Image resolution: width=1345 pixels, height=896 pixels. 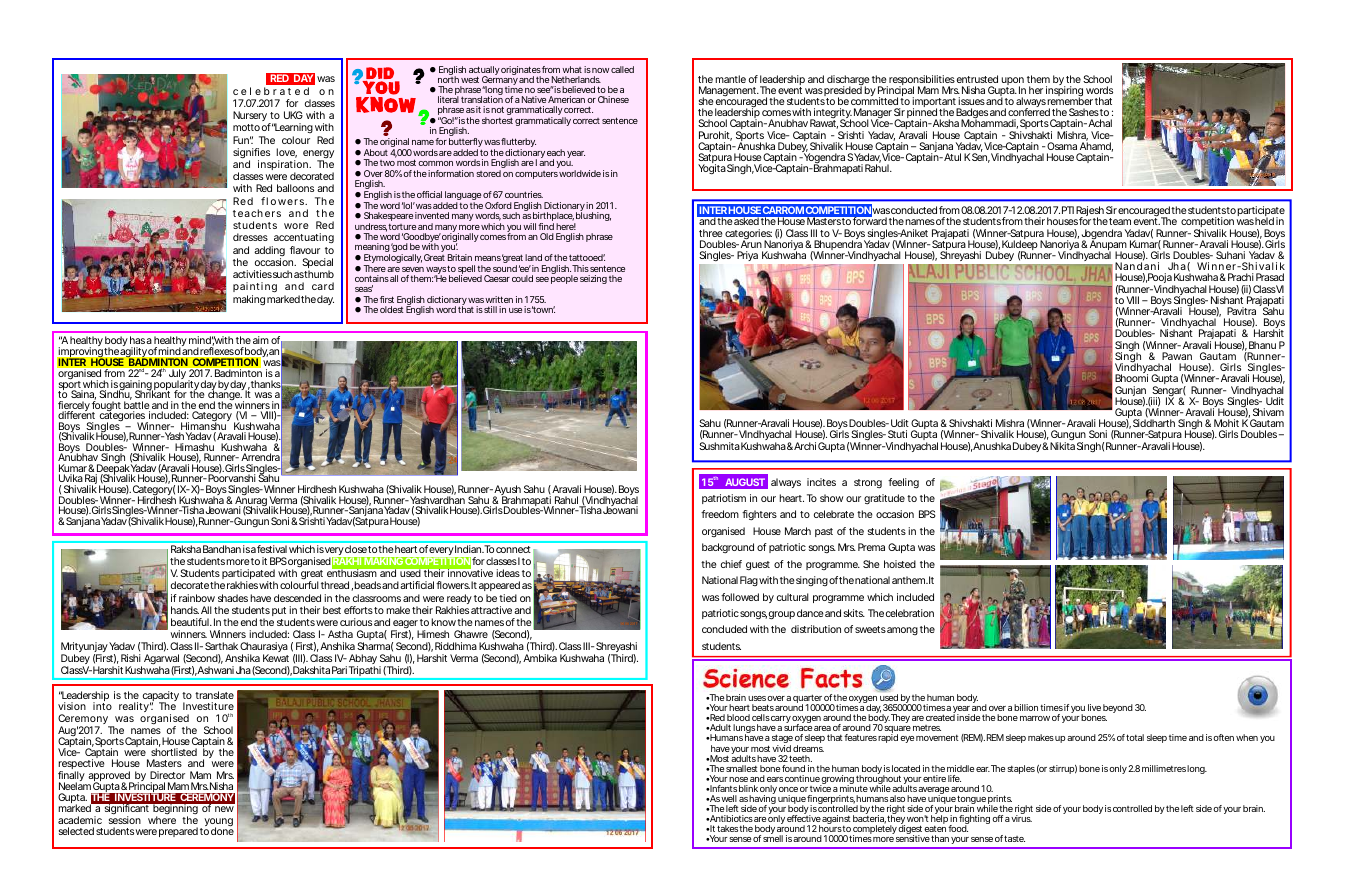 What do you see at coordinates (1062, 446) in the document?
I see `Nikita` at bounding box center [1062, 446].
